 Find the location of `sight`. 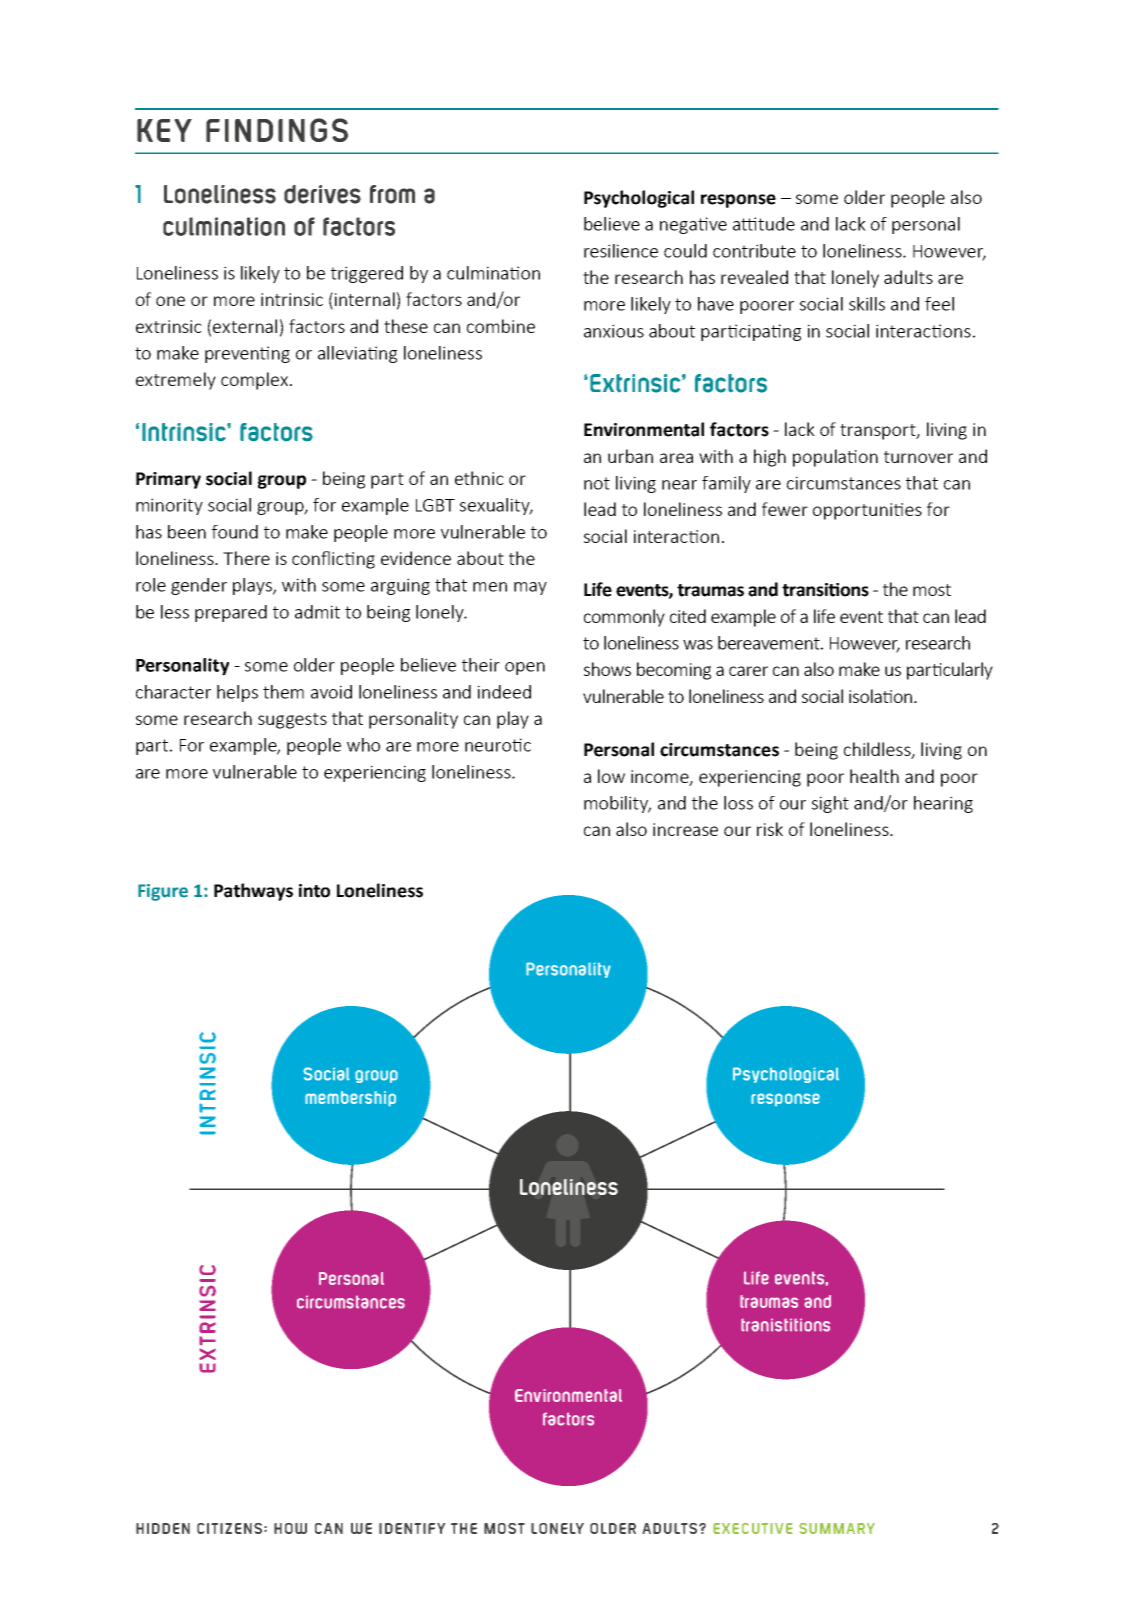

sight is located at coordinates (830, 804).
